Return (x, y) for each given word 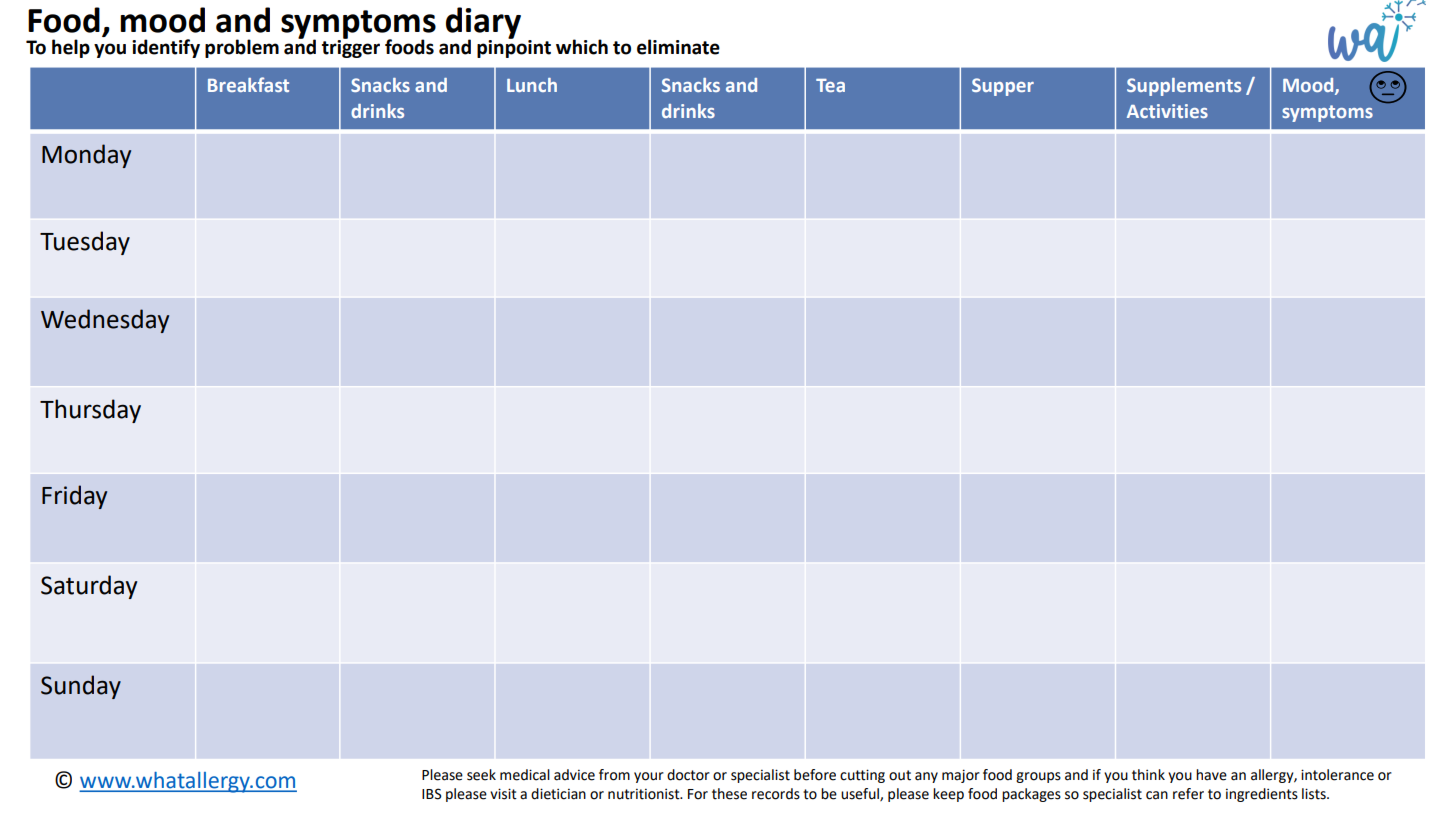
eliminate (678, 47)
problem (242, 48)
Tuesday (85, 243)
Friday (74, 497)
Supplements (1184, 87)
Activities (1167, 111)
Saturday (89, 587)
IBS (432, 794)
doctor (688, 775)
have (1211, 775)
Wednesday (105, 321)
